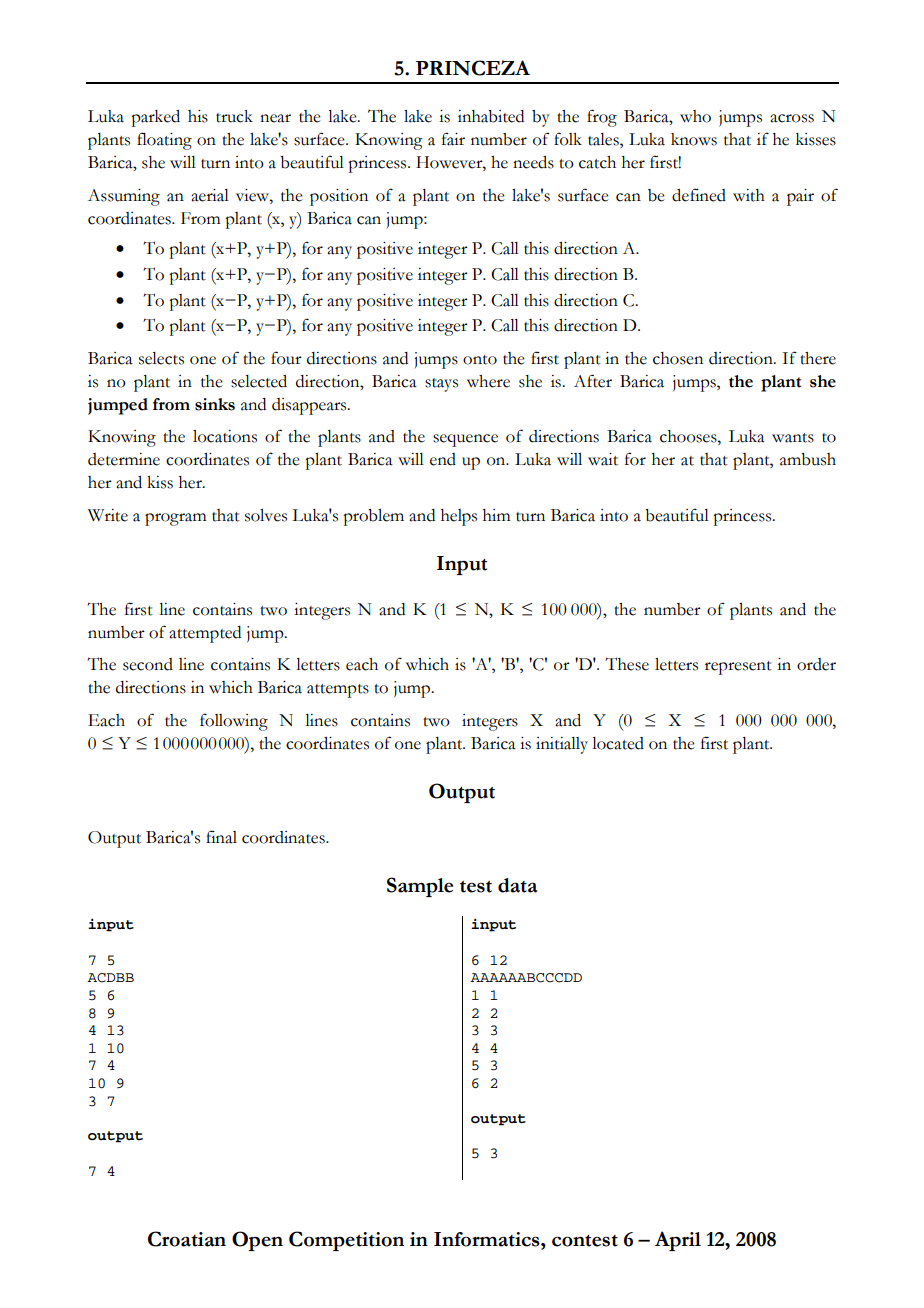  What do you see at coordinates (459, 517) in the screenshot?
I see `helps` at bounding box center [459, 517].
